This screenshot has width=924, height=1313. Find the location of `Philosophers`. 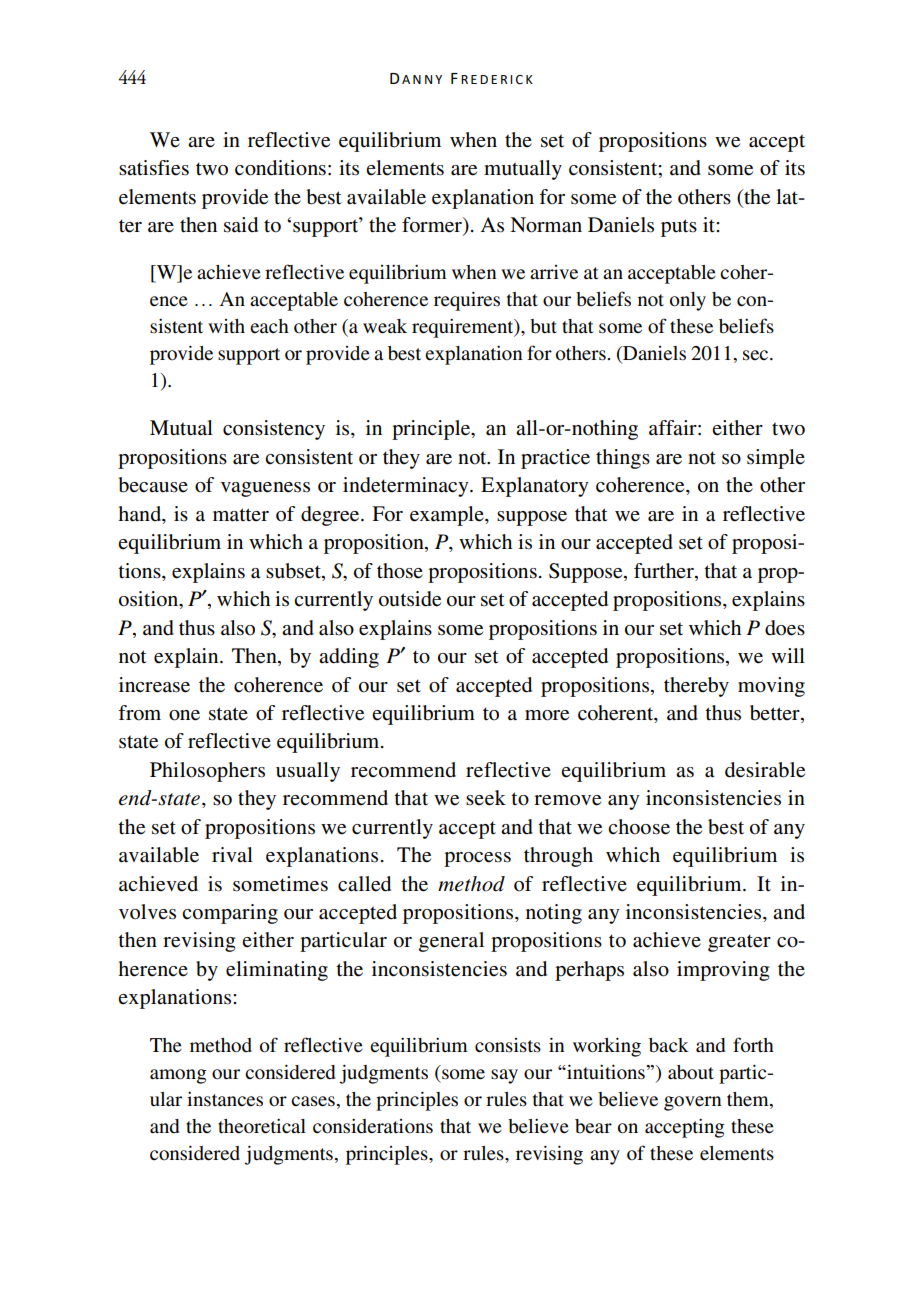

Philosophers is located at coordinates (207, 772).
